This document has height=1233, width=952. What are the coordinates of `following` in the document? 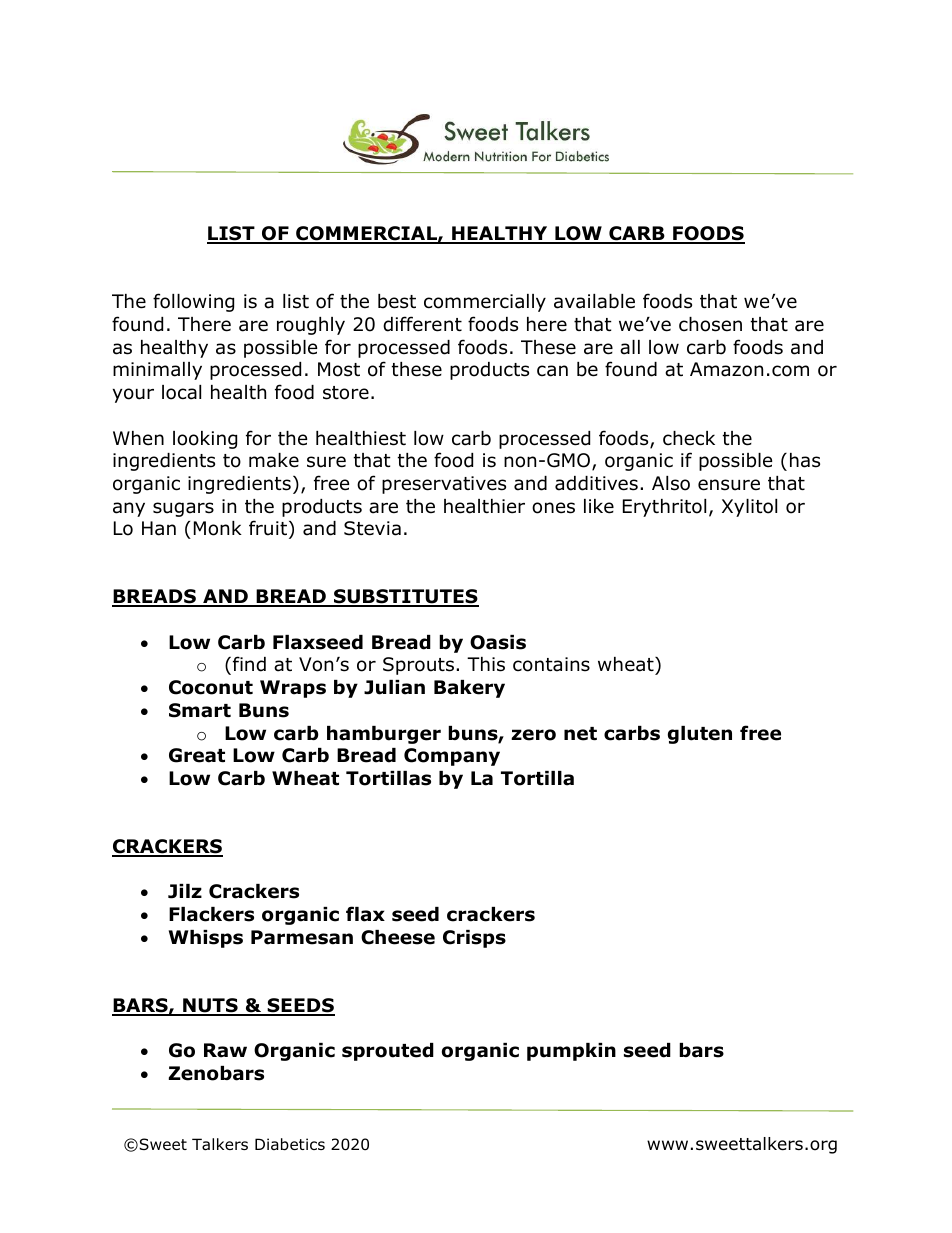 It's located at (193, 302).
